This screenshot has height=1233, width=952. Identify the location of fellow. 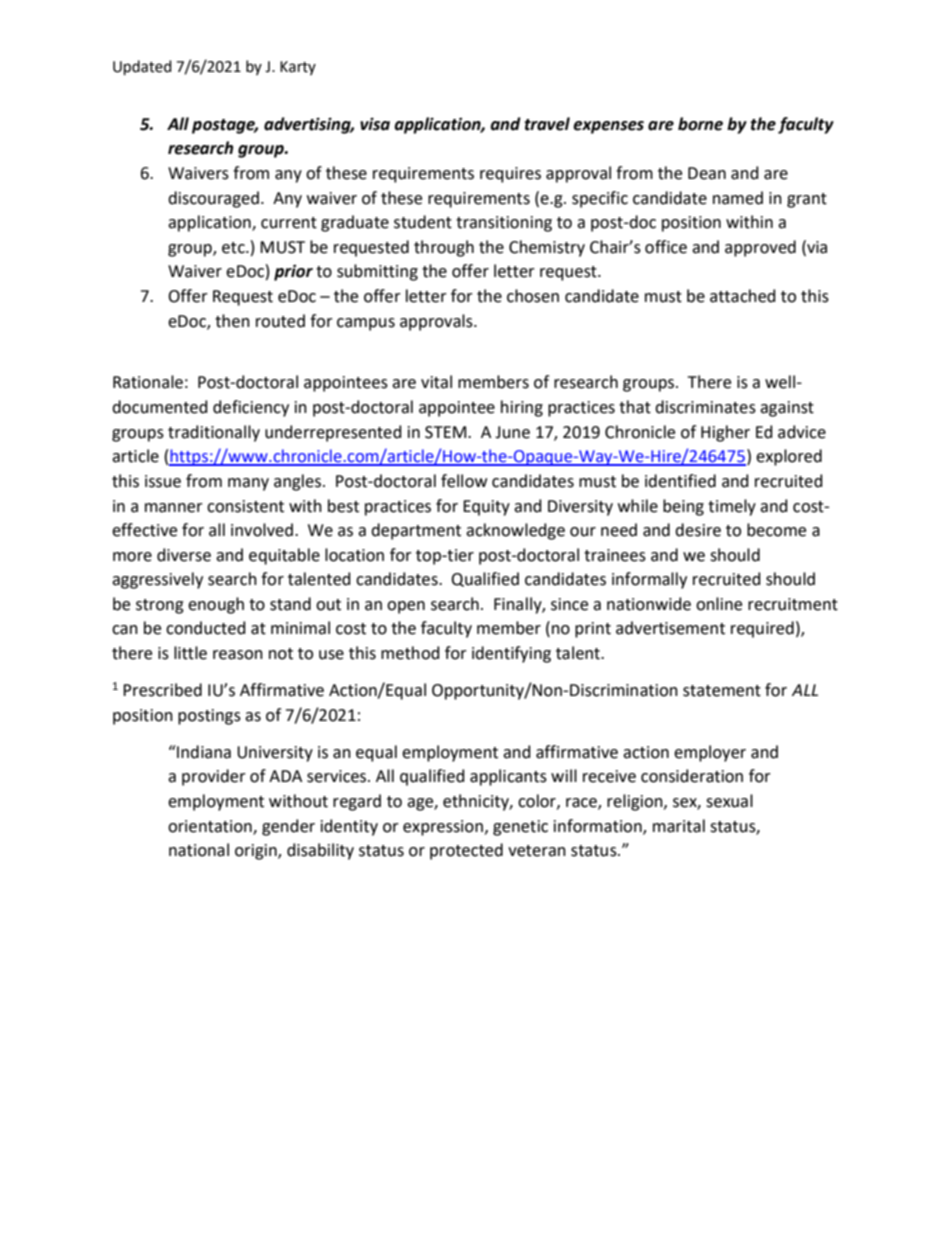
(464, 481).
